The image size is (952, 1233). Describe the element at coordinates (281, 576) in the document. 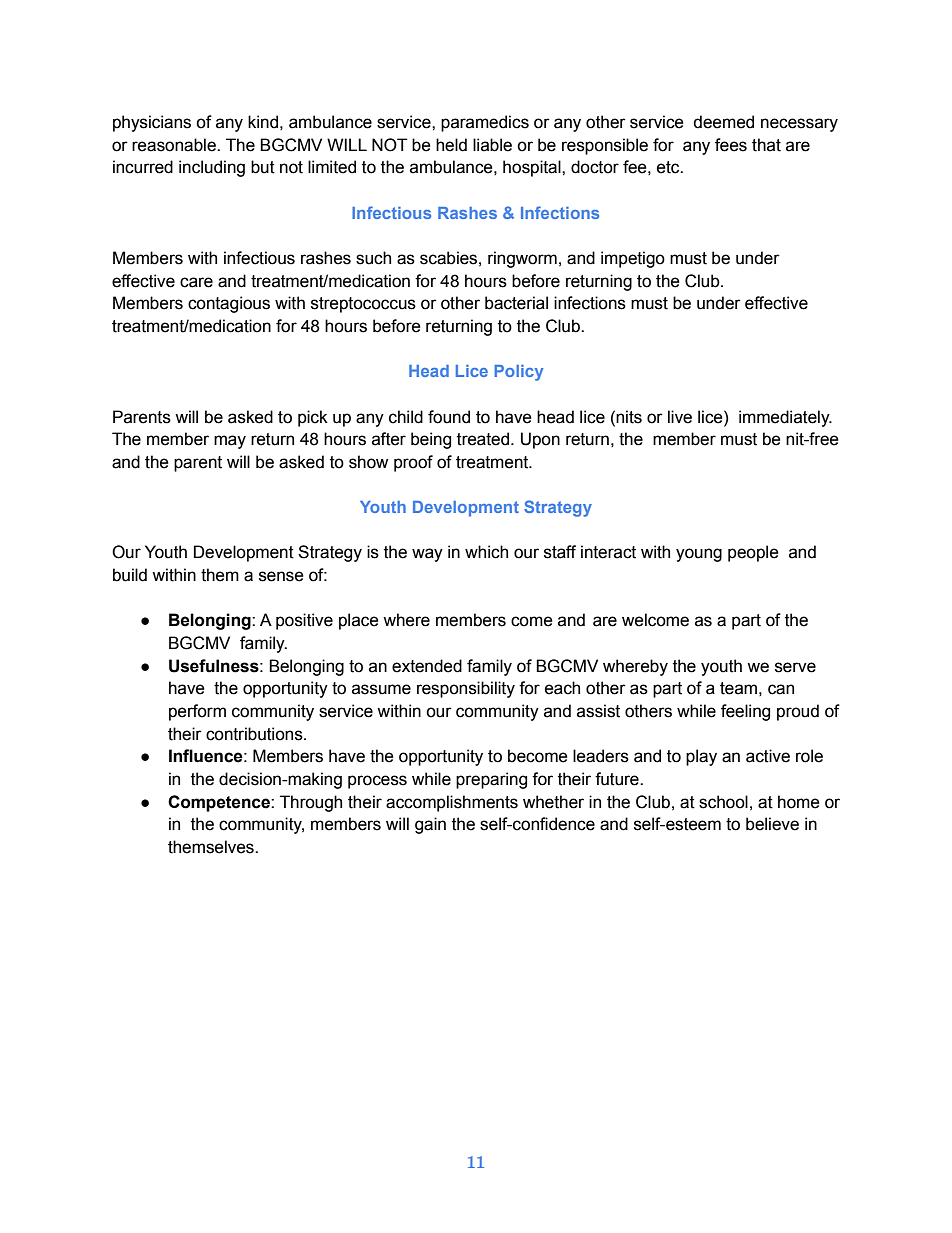

I see `sense` at that location.
